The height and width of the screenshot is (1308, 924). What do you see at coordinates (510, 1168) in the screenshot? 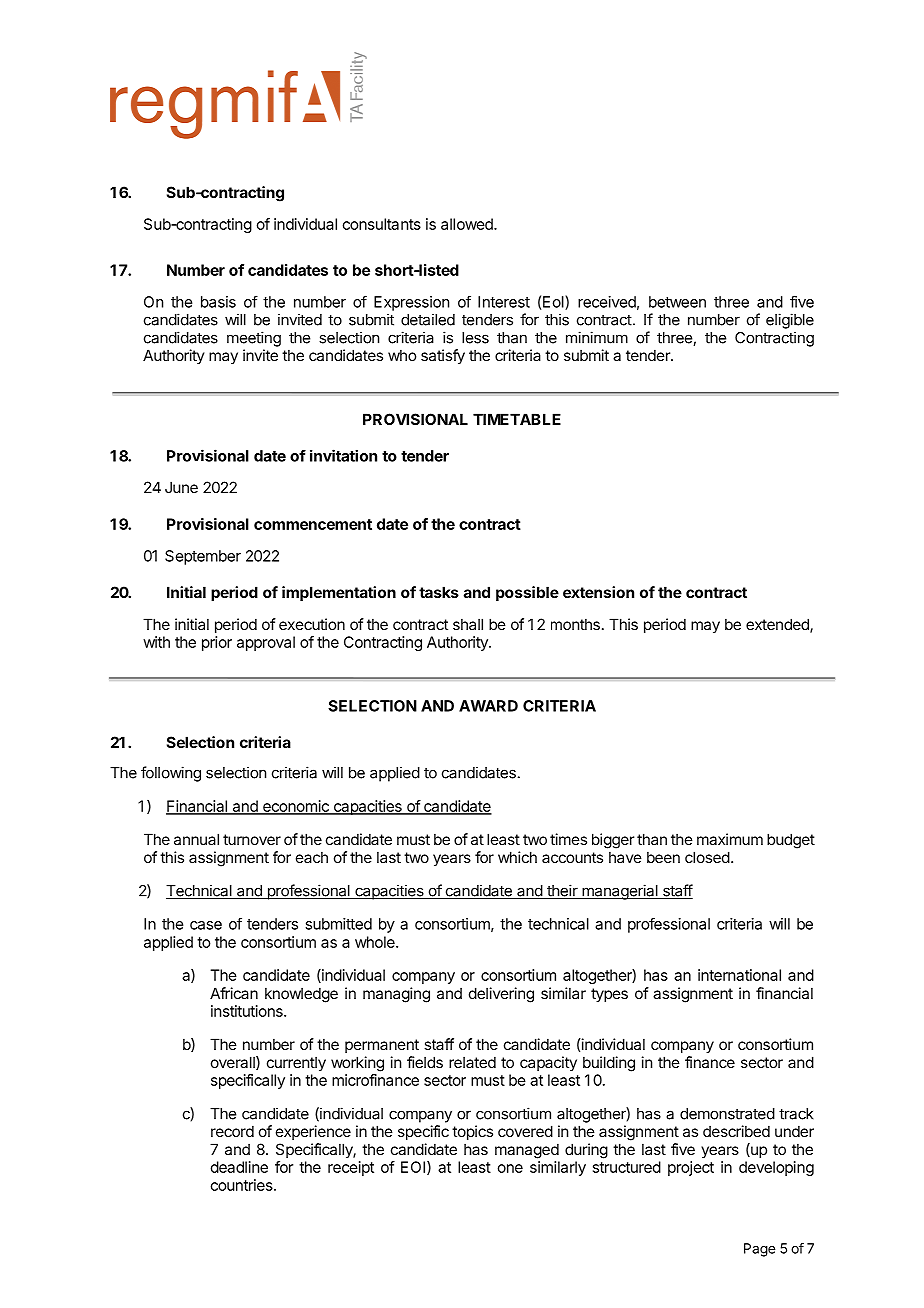
I see `one` at bounding box center [510, 1168].
